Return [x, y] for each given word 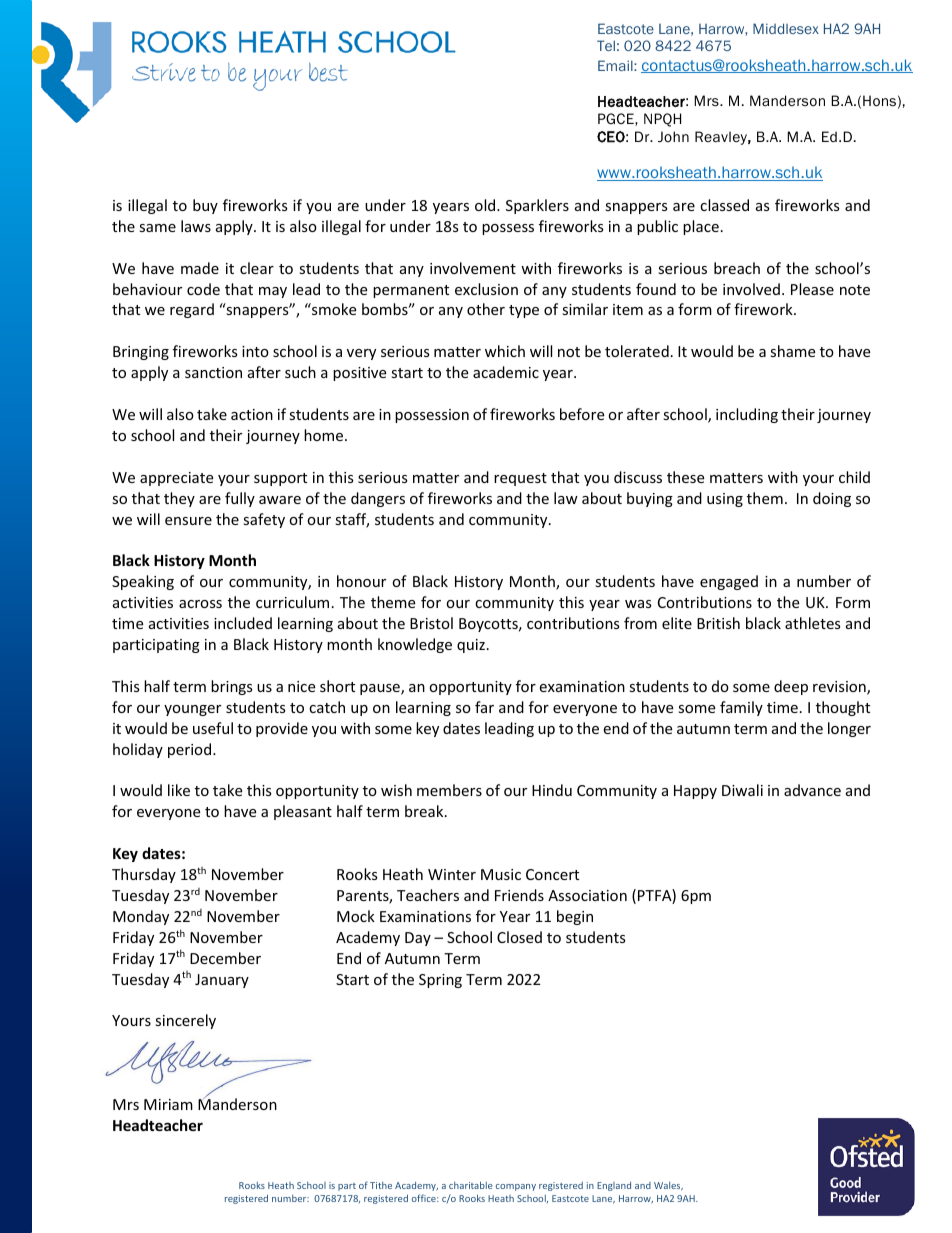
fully [240, 499]
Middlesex [786, 28]
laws [196, 226]
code [203, 289]
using [725, 500]
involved [751, 289]
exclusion [486, 289]
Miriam [168, 1104]
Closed [519, 937]
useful [213, 728]
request [520, 479]
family [741, 708]
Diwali [742, 790]
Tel [606, 45]
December [225, 958]
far [484, 707]
